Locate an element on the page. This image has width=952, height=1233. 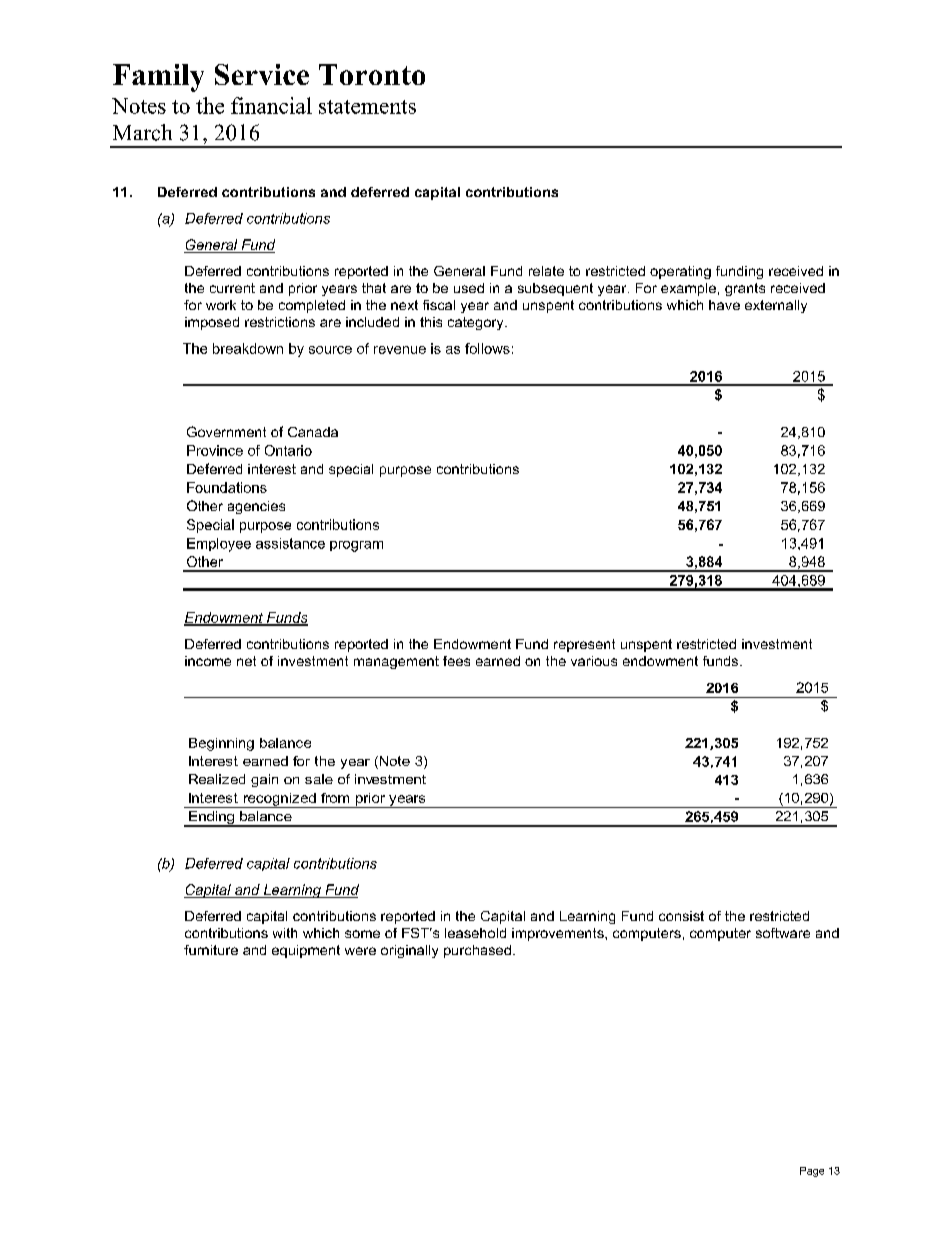
purchased is located at coordinates (477, 951).
